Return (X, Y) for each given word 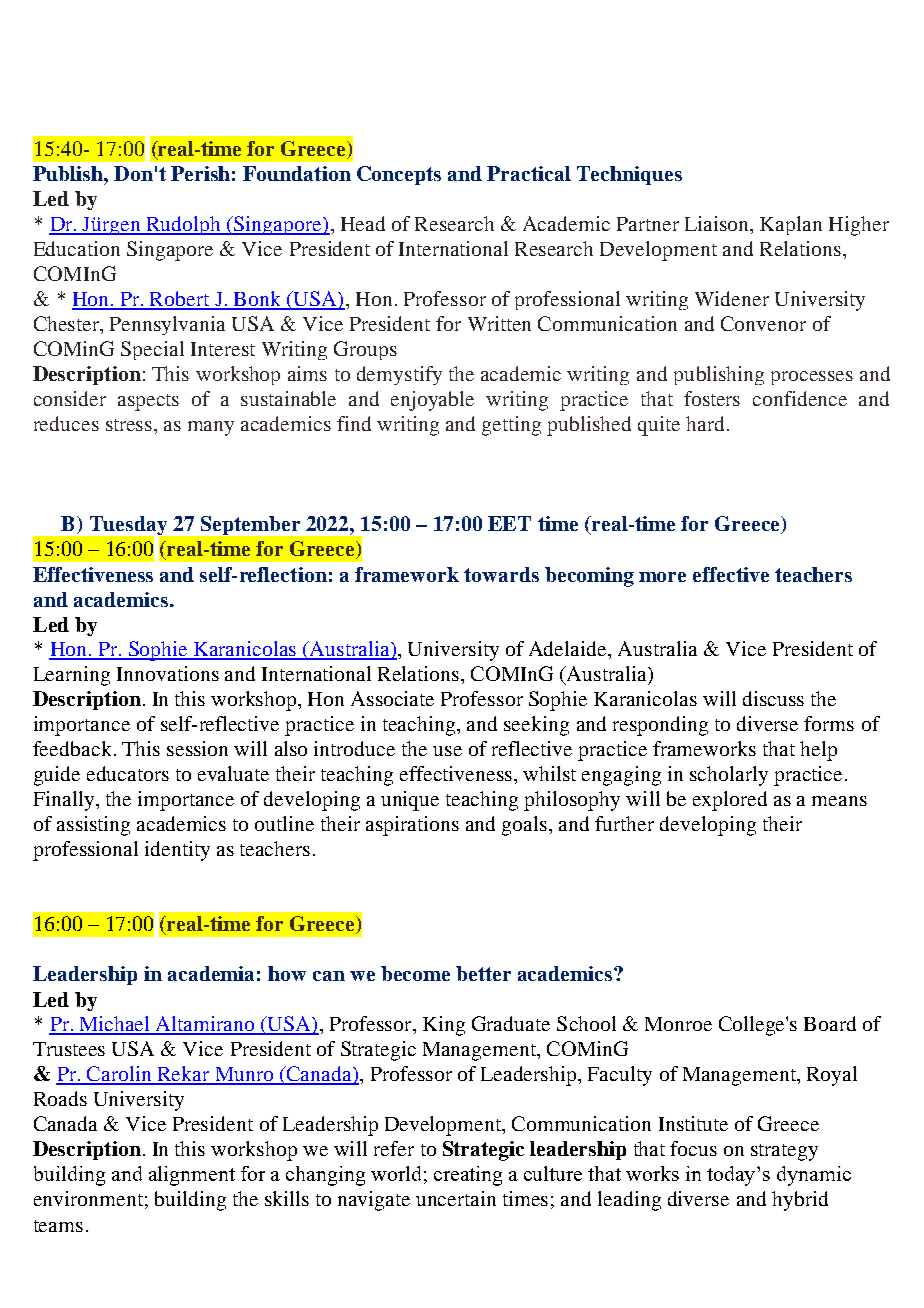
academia (211, 973)
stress (130, 425)
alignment (192, 1176)
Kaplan (791, 225)
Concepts (399, 175)
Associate (392, 698)
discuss (773, 698)
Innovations (168, 673)
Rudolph (184, 225)
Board (830, 1023)
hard (707, 423)
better (483, 973)
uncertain (456, 1198)
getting (511, 426)
